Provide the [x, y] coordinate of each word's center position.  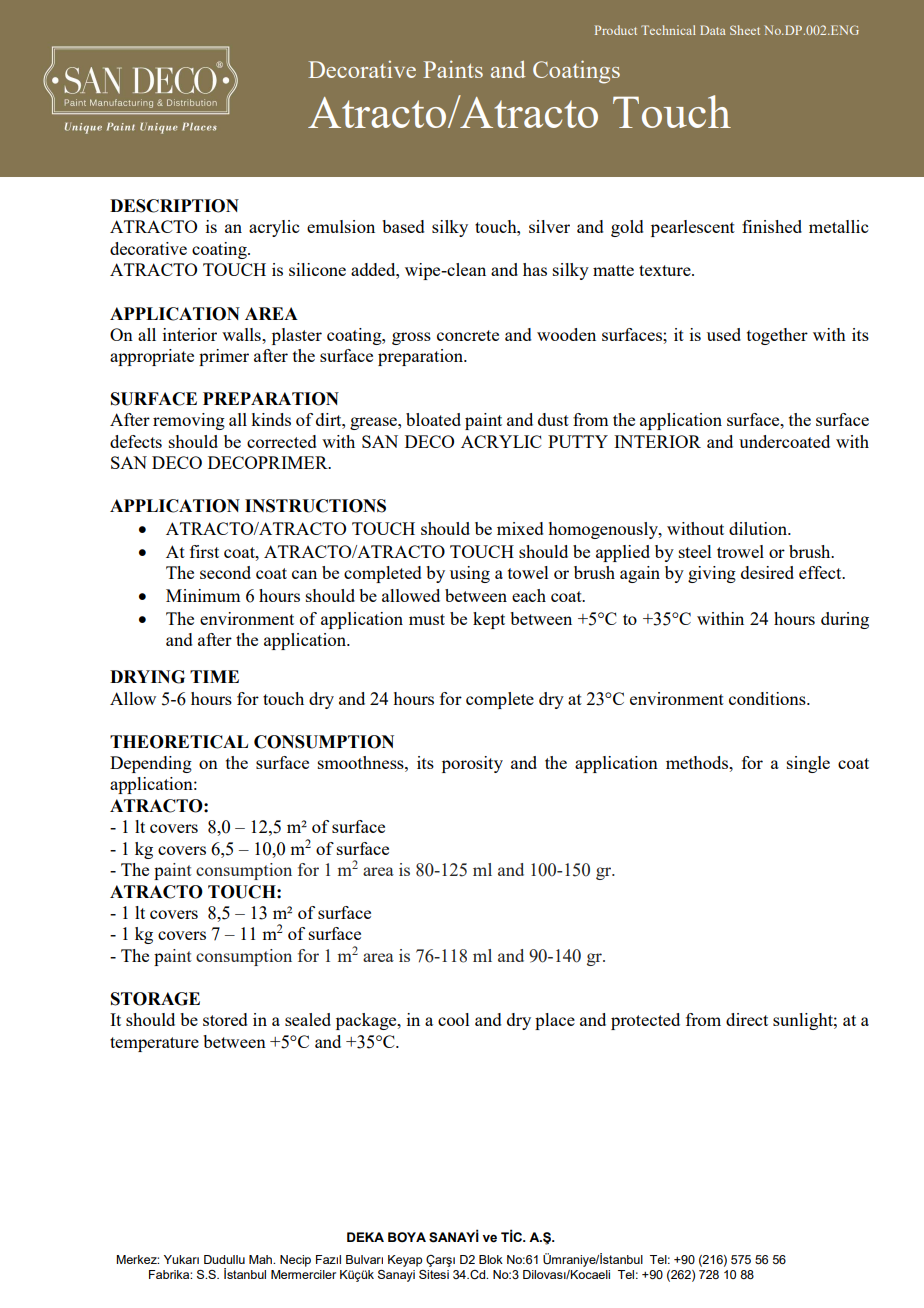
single [808, 764]
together [777, 336]
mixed [520, 528]
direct [747, 1019]
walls [242, 334]
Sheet [745, 30]
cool [454, 1019]
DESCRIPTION [174, 206]
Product [616, 30]
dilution [759, 528]
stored [225, 1019]
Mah [262, 1259]
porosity [472, 764]
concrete [468, 335]
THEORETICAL [179, 742]
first [204, 551]
